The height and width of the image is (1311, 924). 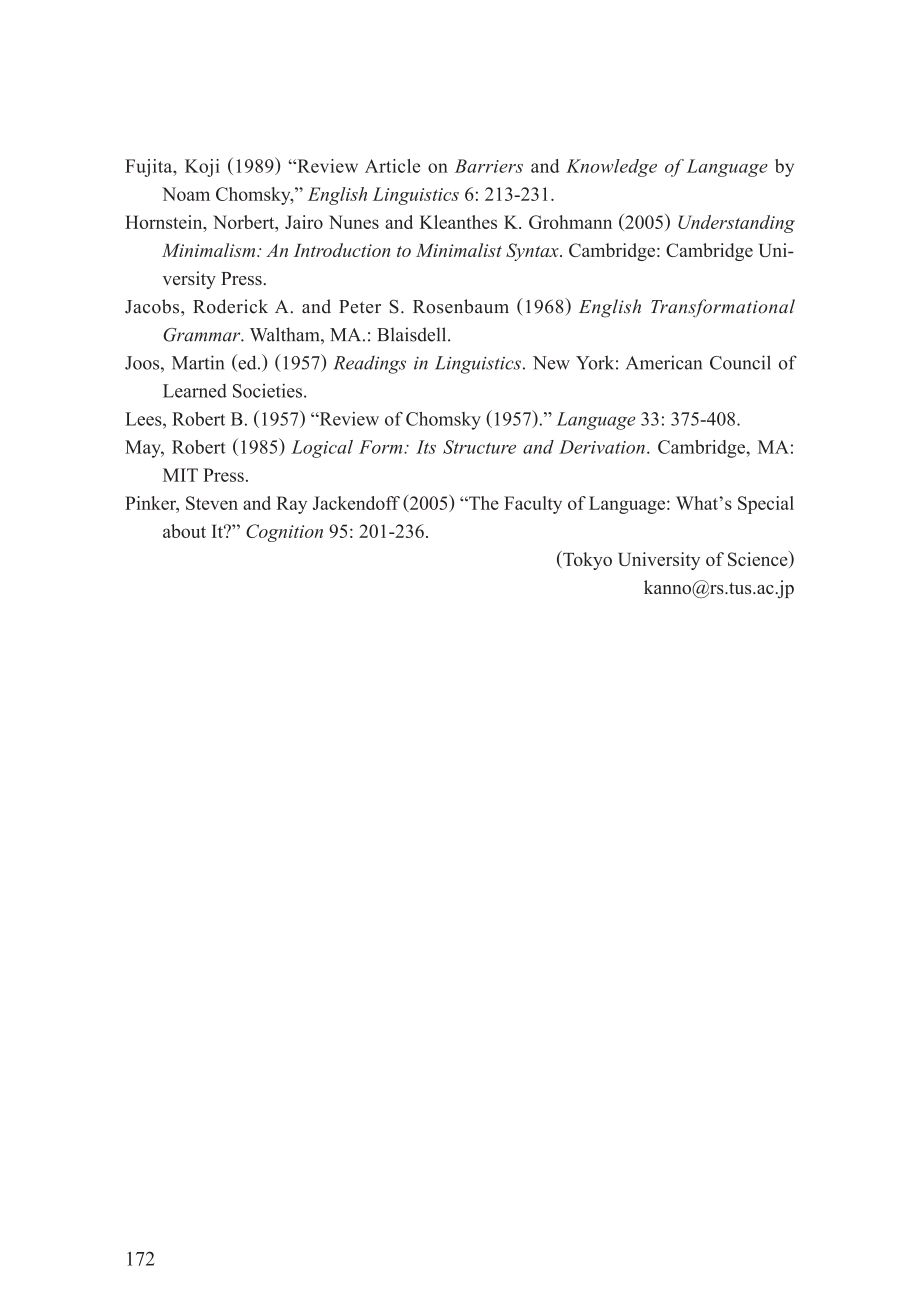 I want to click on Science, so click(x=759, y=559).
